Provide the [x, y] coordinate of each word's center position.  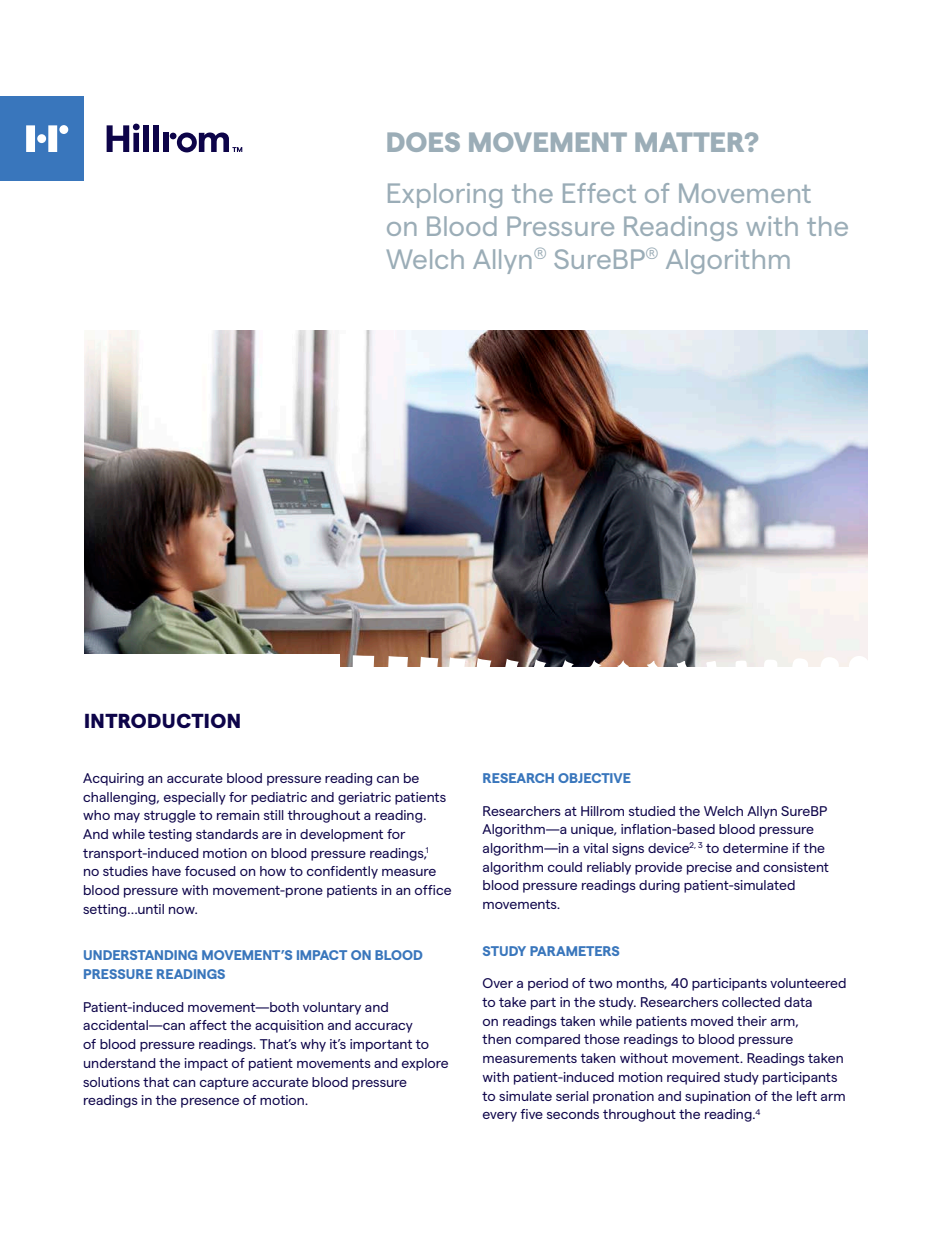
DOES [423, 142]
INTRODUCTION [162, 720]
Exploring [445, 195]
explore [425, 1064]
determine [755, 848]
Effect [599, 193]
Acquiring [113, 779]
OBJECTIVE [594, 778]
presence [210, 1103]
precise [709, 868]
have [166, 871]
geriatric [364, 798]
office [433, 890]
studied [652, 811]
